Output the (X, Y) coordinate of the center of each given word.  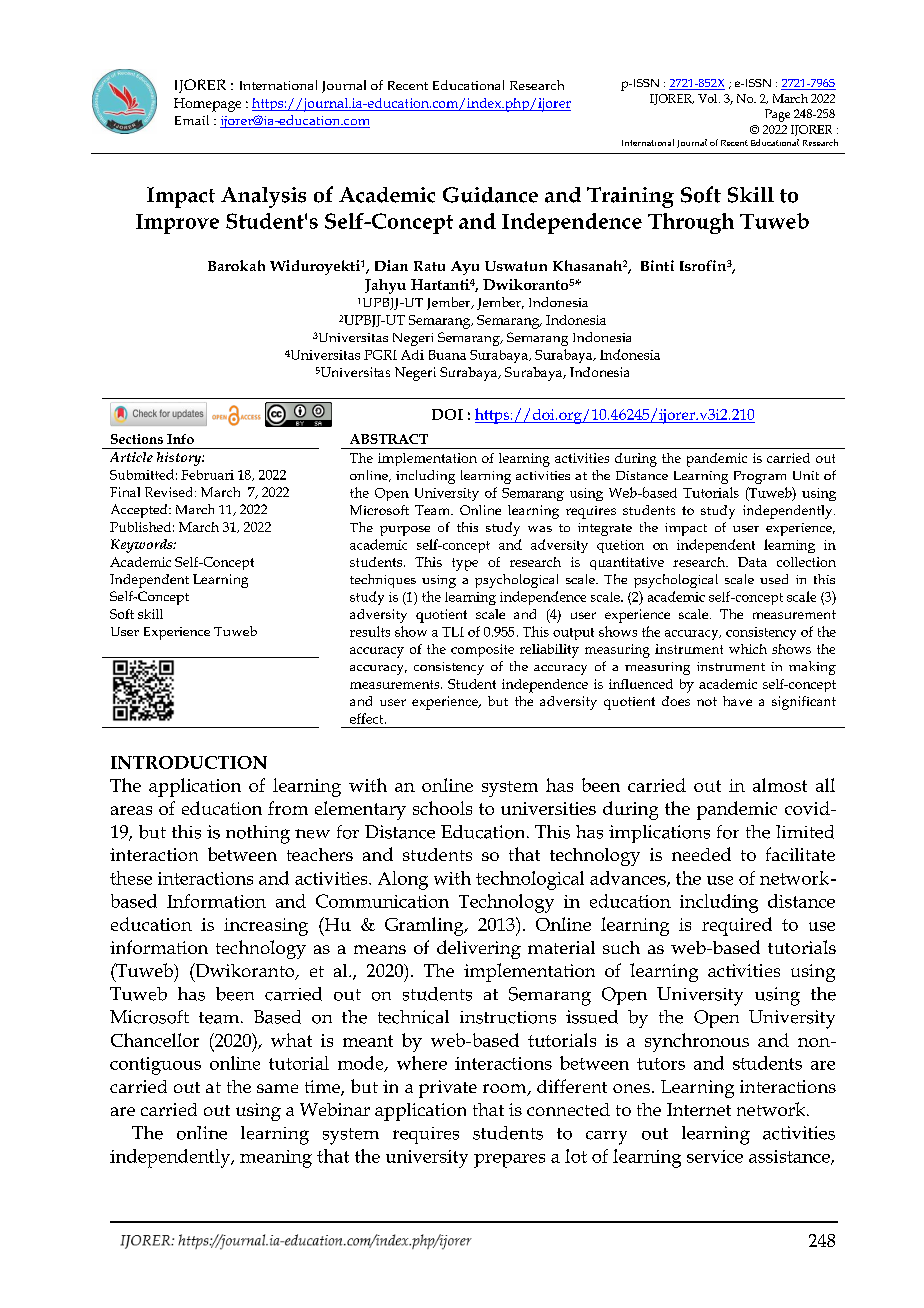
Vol (709, 98)
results (370, 631)
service (715, 1156)
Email (192, 120)
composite (482, 650)
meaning (276, 1159)
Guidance (490, 195)
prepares (509, 1161)
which (748, 649)
